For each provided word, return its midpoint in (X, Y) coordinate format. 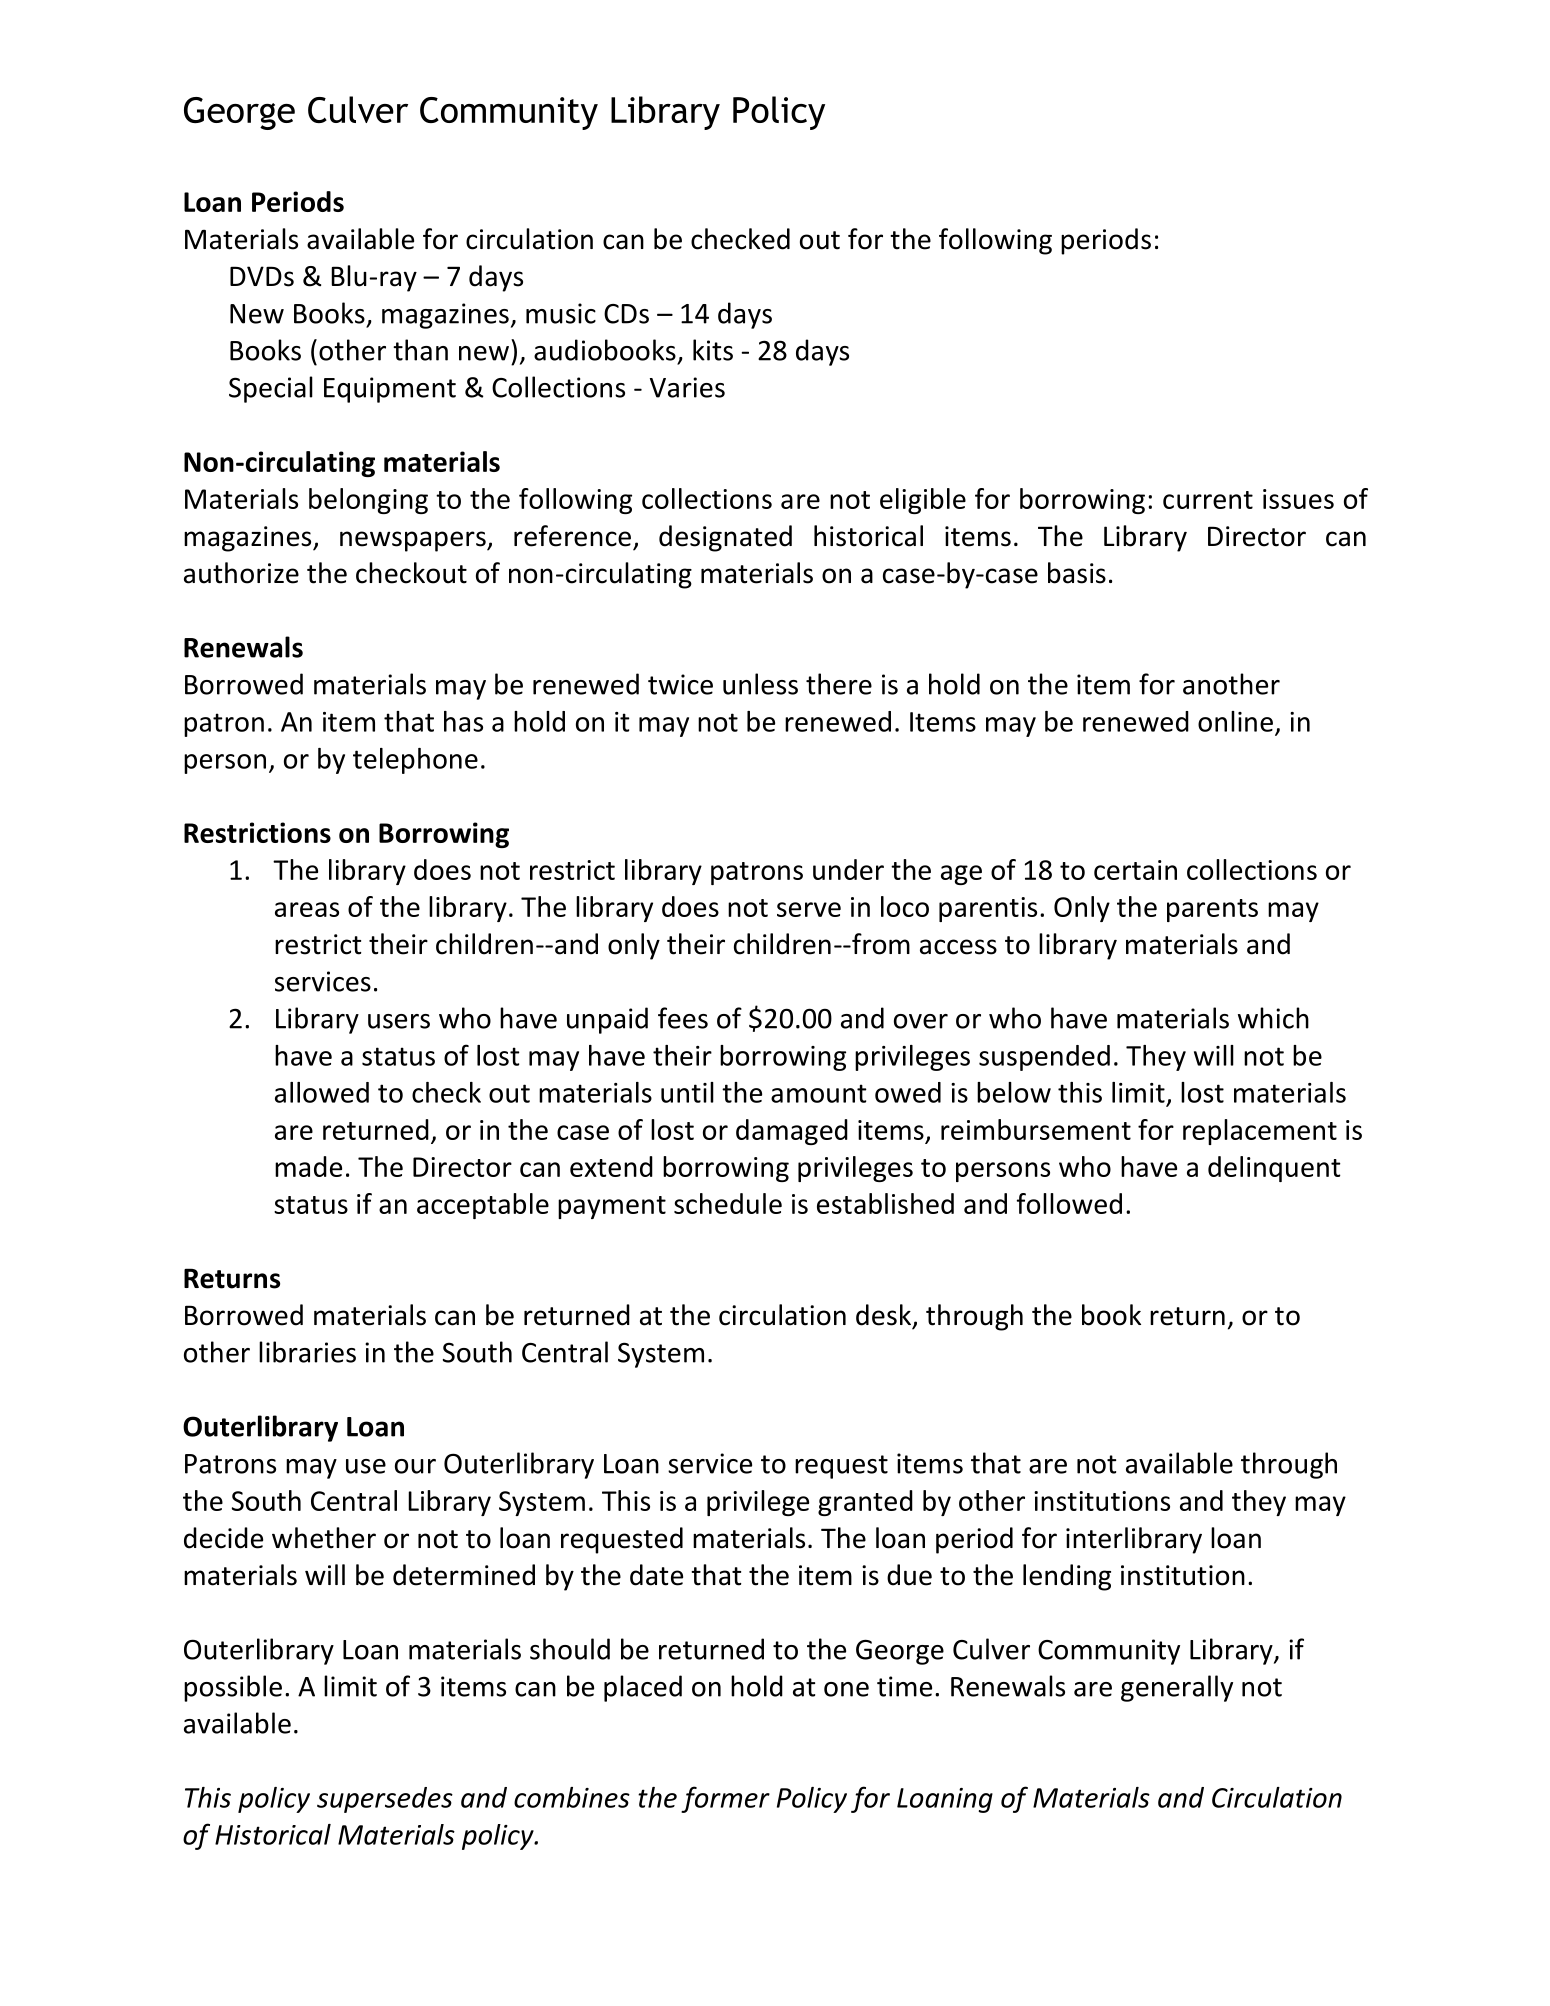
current (1208, 500)
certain (1135, 870)
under (848, 869)
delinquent (1274, 1169)
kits (713, 350)
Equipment (390, 390)
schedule (728, 1203)
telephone (415, 761)
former (725, 1799)
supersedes (385, 1800)
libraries (307, 1352)
